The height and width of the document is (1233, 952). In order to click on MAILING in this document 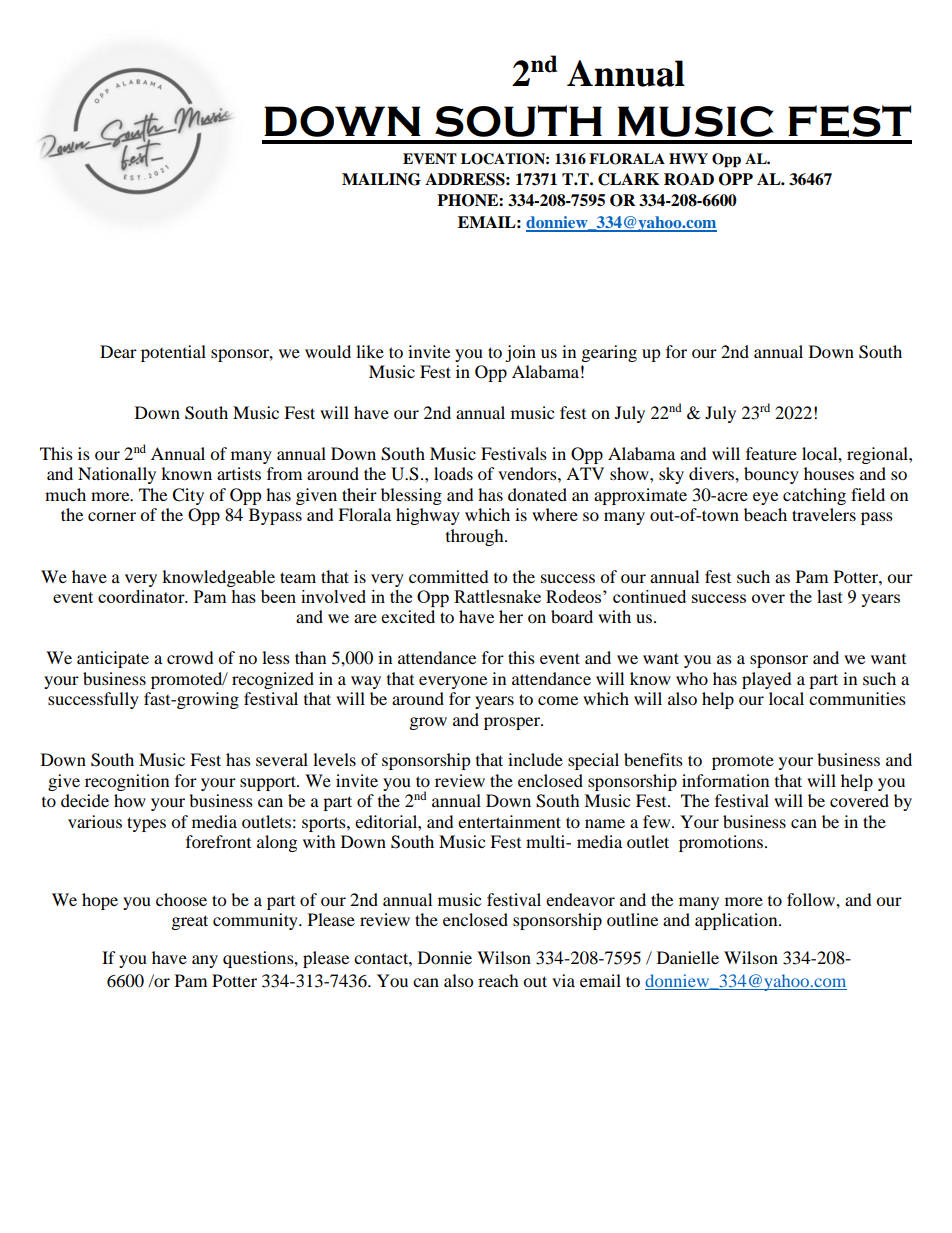, I will do `click(381, 179)`.
